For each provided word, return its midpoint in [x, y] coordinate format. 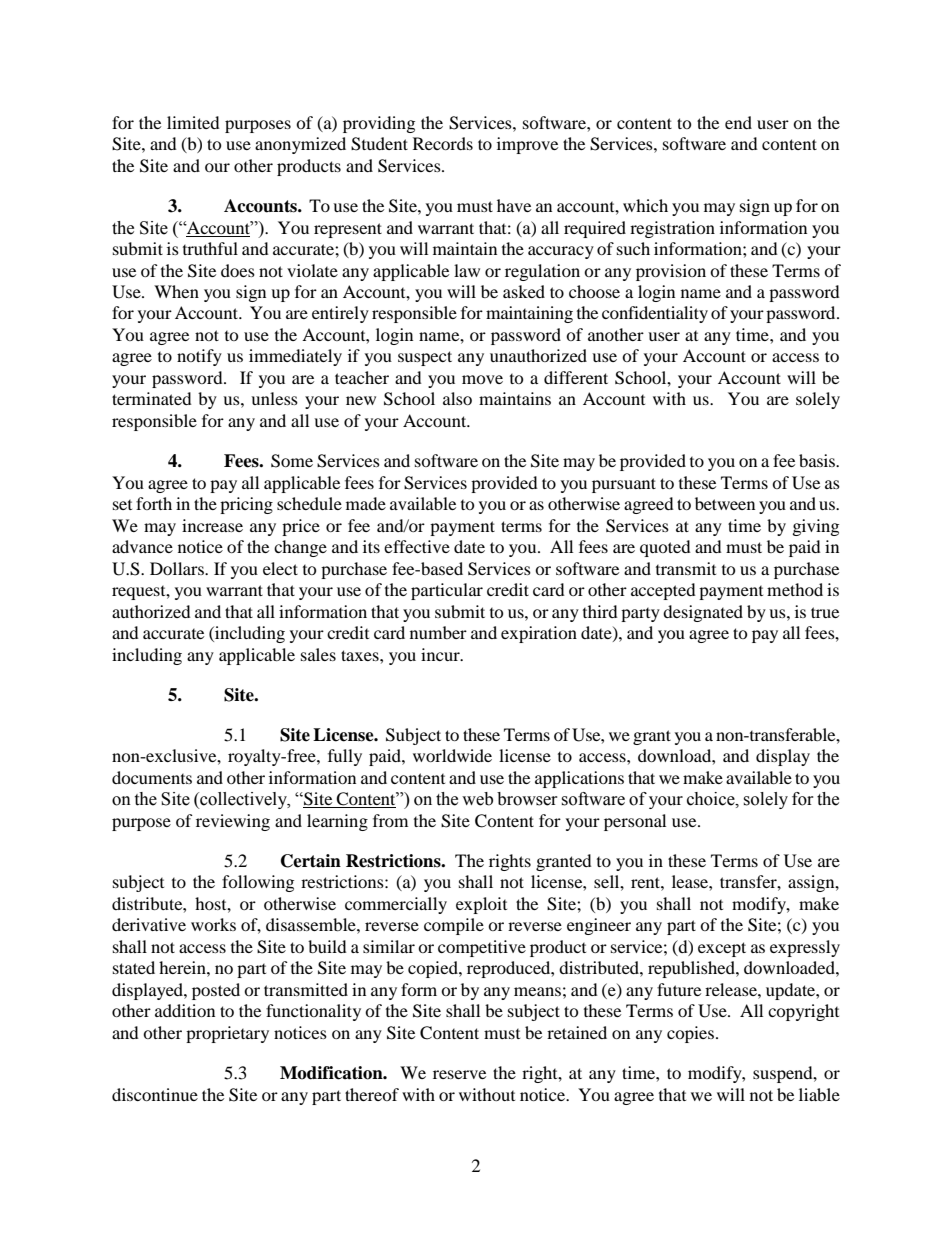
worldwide [452, 755]
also [457, 398]
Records [443, 143]
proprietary [227, 1034]
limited [193, 122]
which [645, 205]
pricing [246, 505]
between [725, 503]
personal [635, 822]
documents [152, 777]
